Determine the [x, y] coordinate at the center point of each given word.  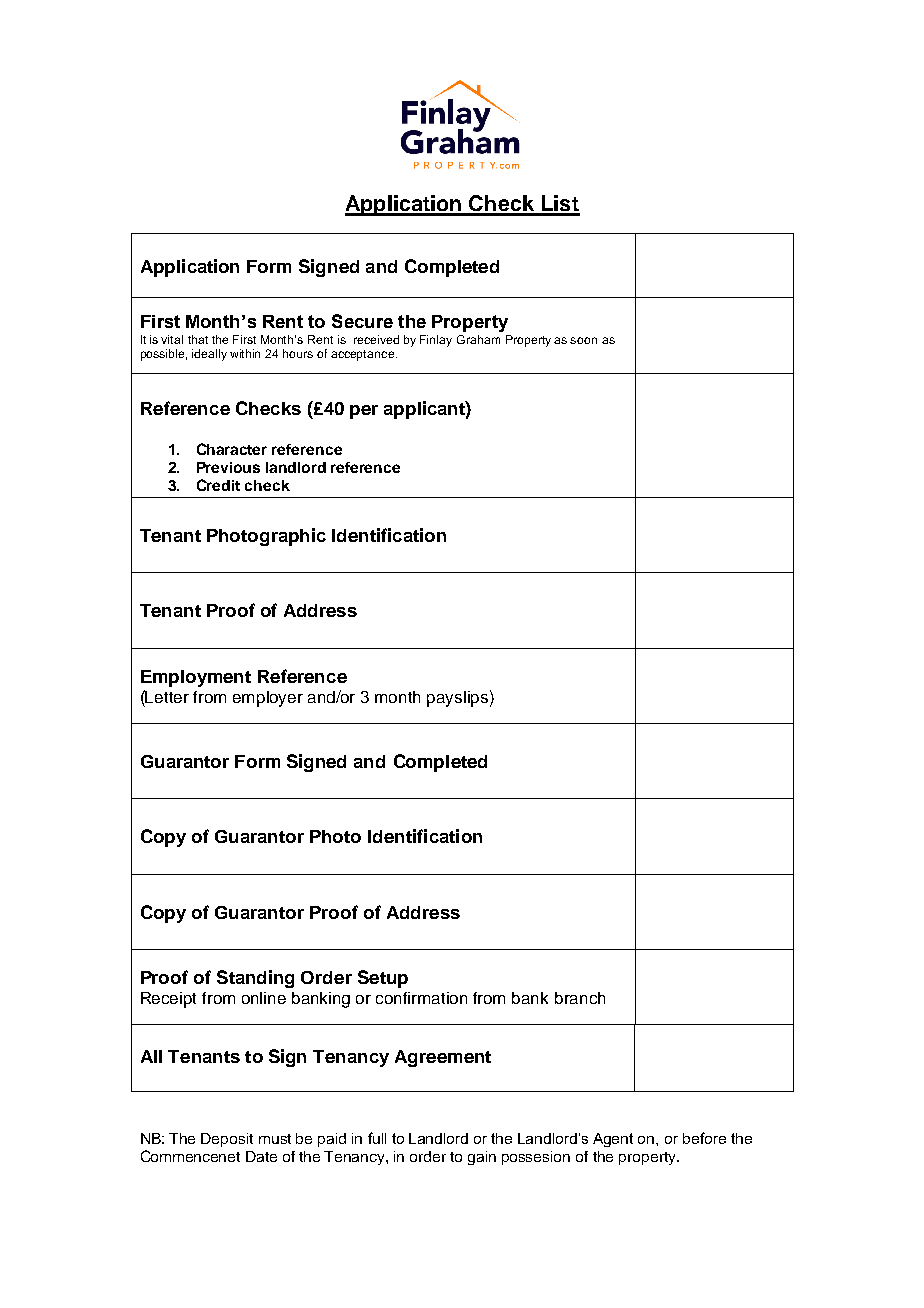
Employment [196, 678]
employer [268, 699]
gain [482, 1158]
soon [583, 340]
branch [580, 998]
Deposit [227, 1140]
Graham [478, 339]
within [245, 353]
